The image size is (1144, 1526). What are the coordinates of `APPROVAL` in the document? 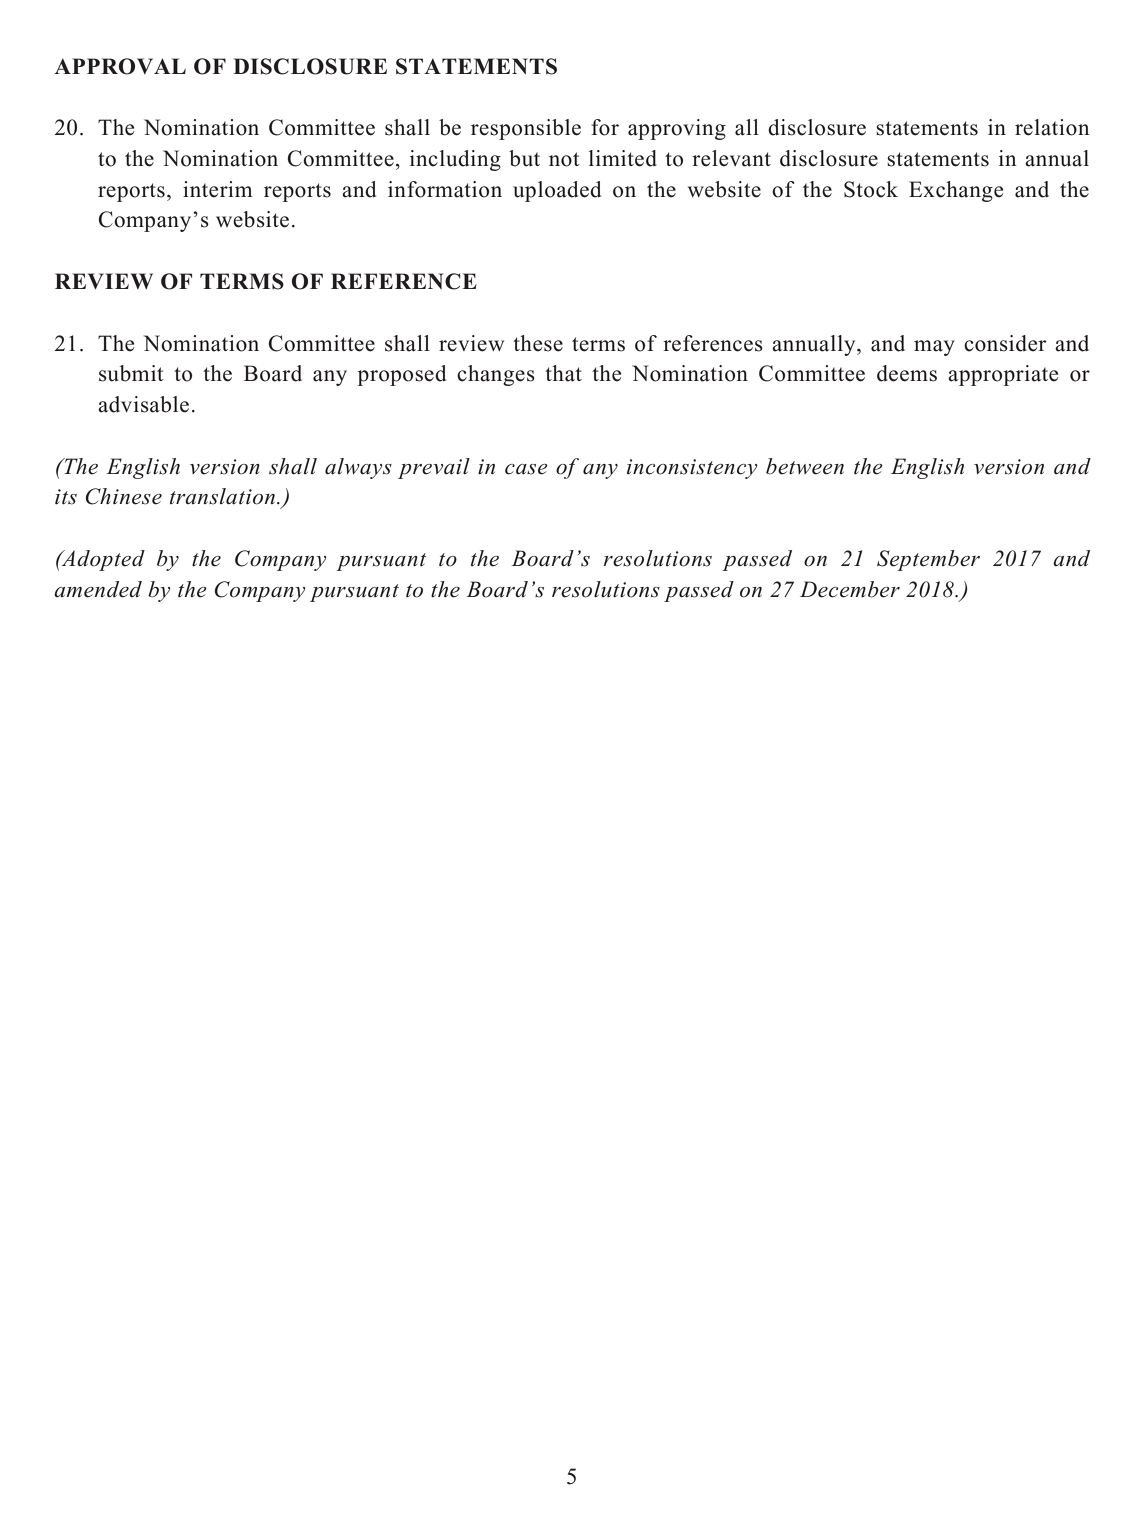 It's located at (120, 66).
